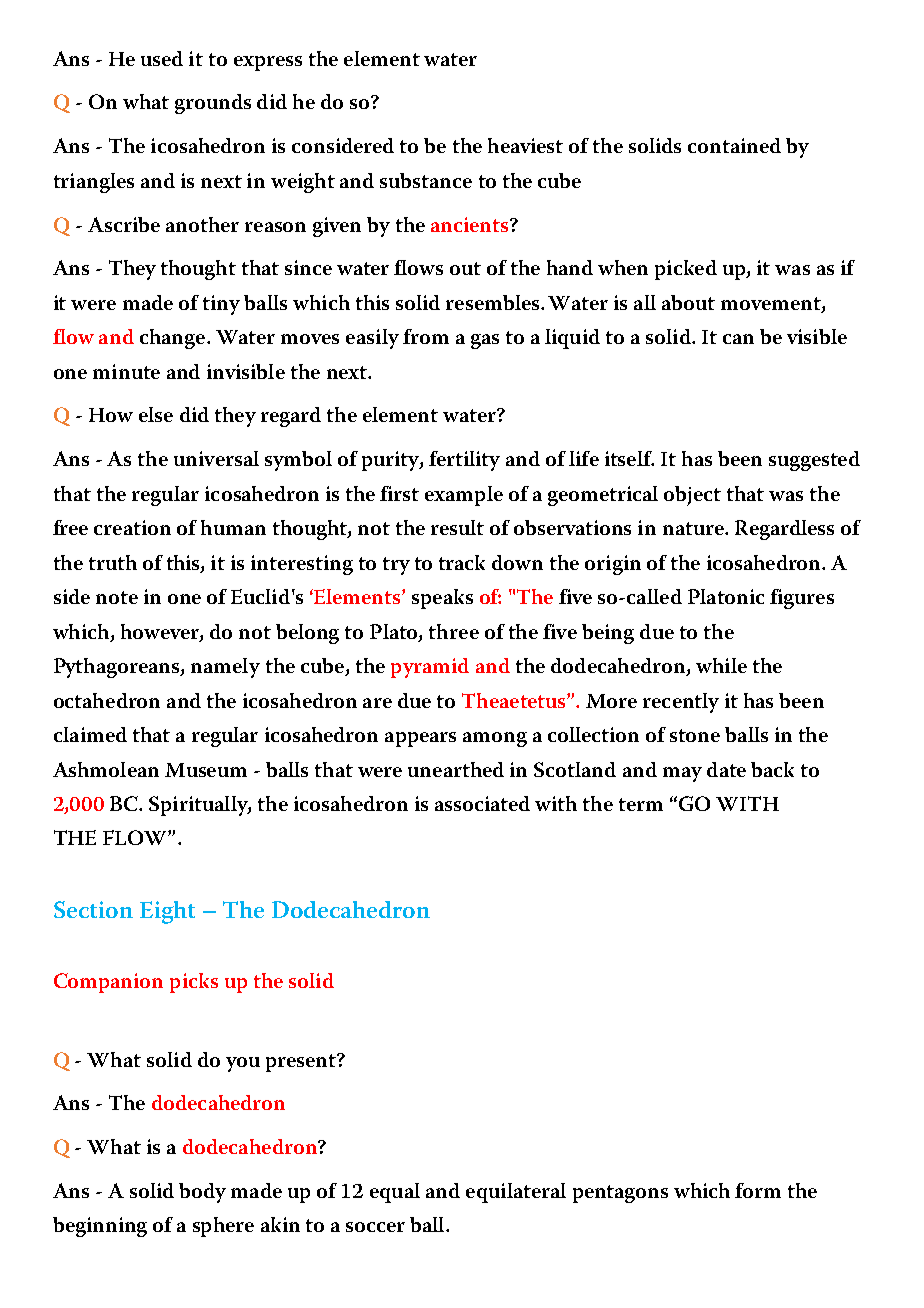  Describe the element at coordinates (738, 339) in the page. I see `can` at that location.
